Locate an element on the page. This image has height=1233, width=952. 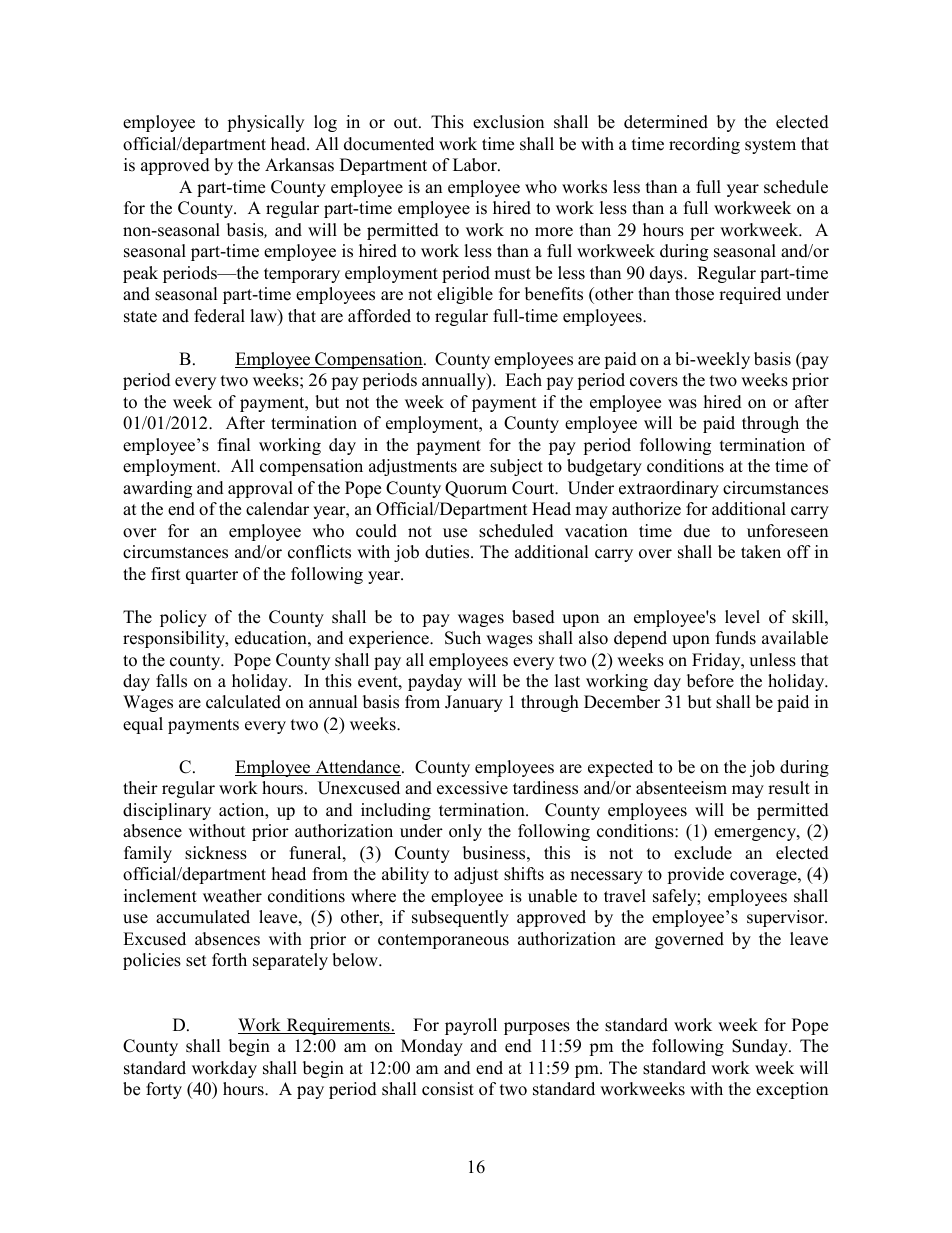
recording is located at coordinates (704, 145).
